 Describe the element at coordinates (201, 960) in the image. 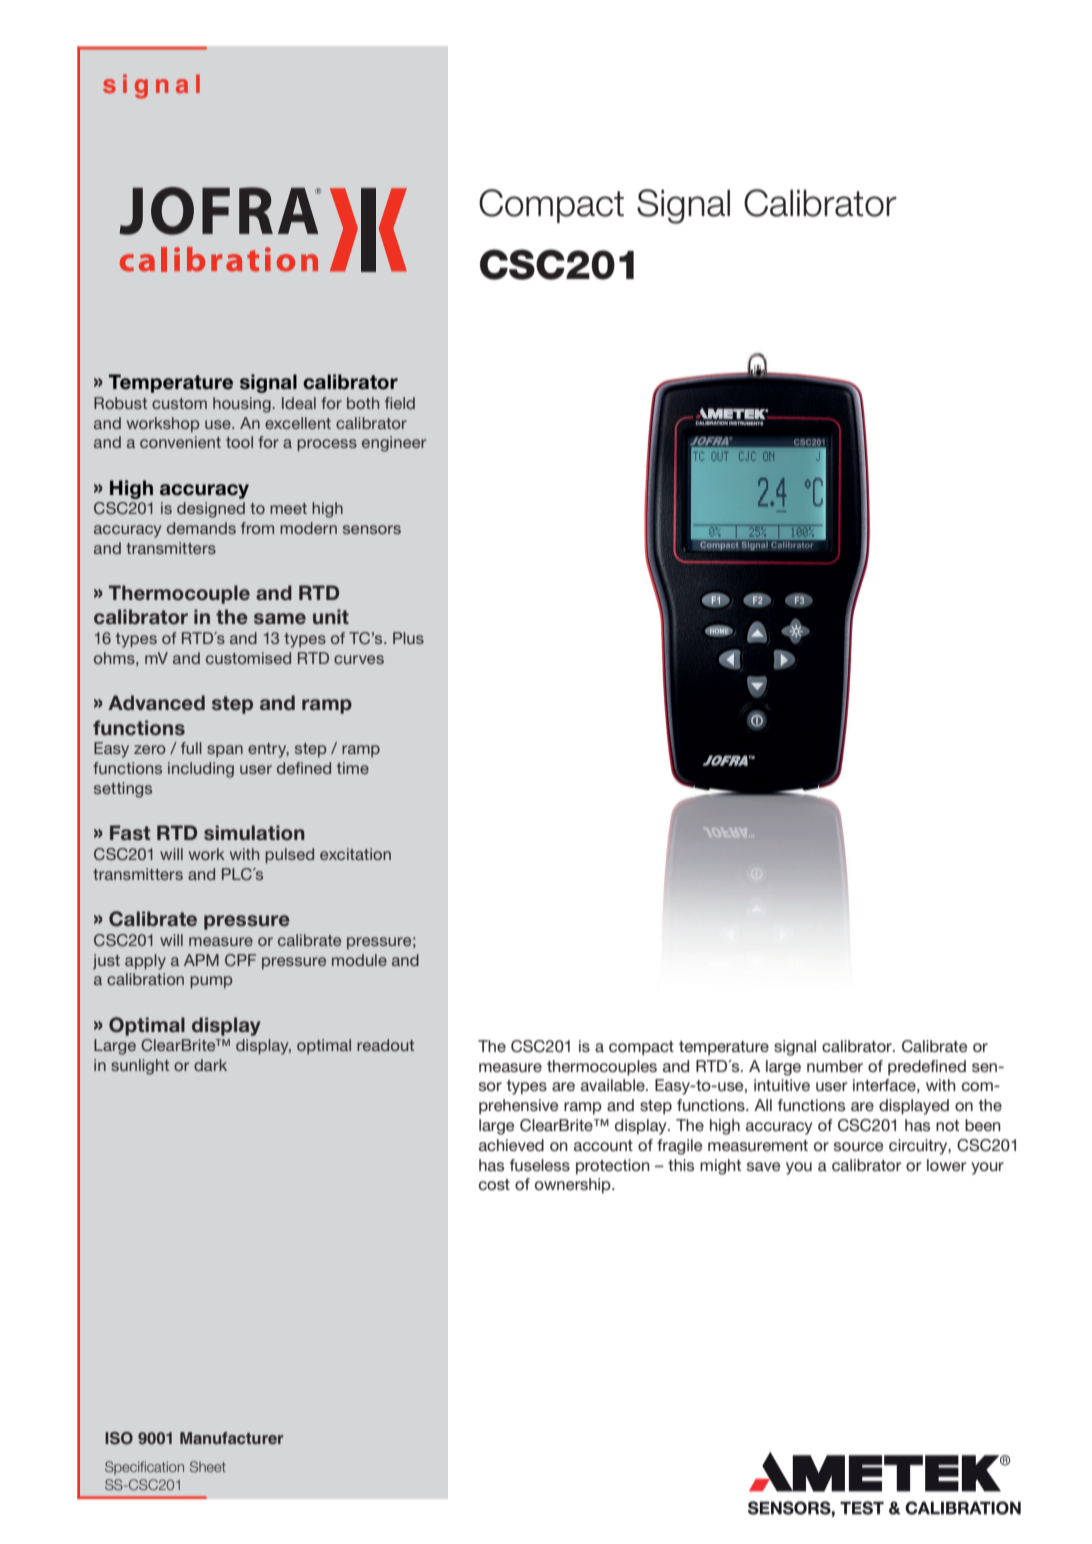

I see `APM` at that location.
